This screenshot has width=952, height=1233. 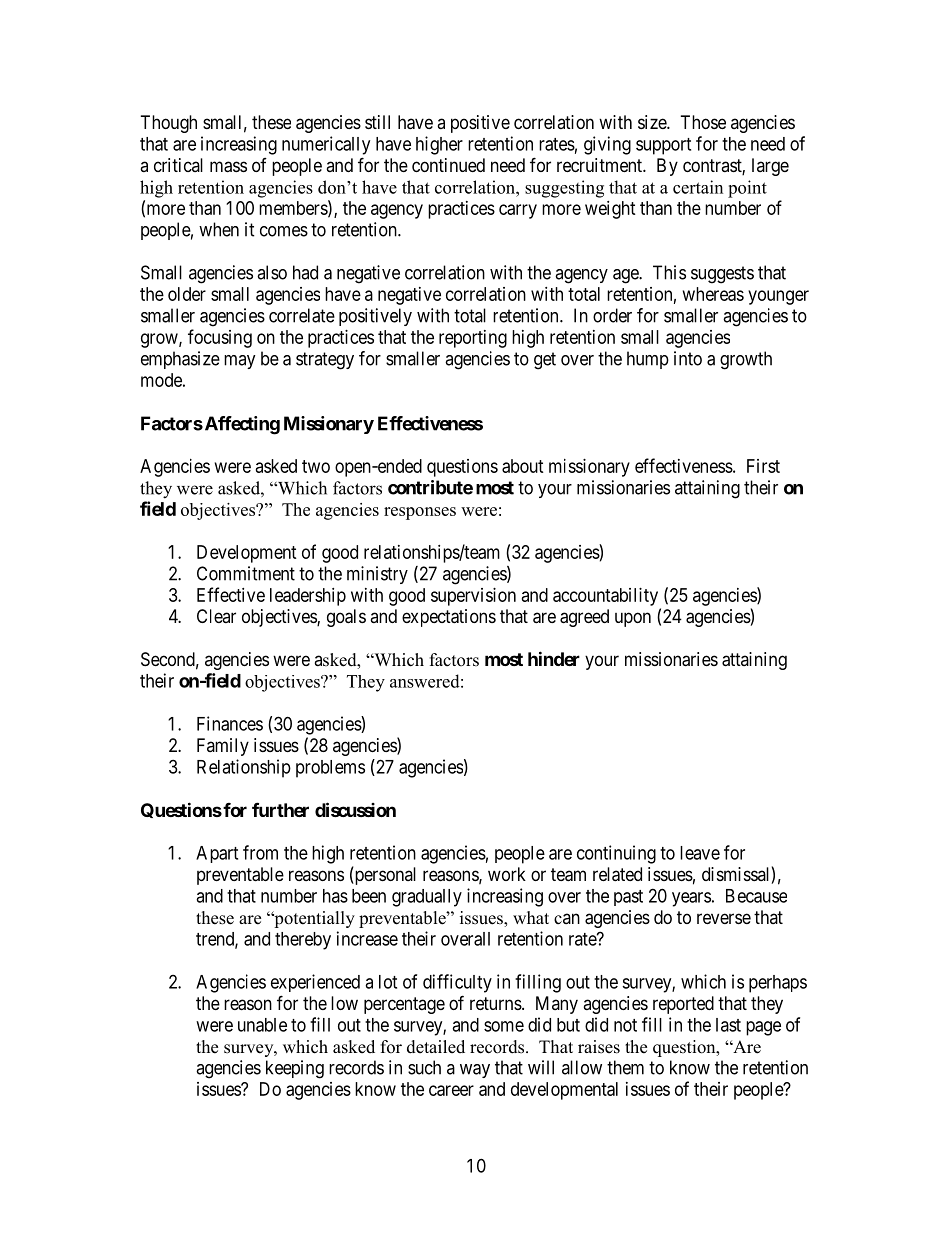 What do you see at coordinates (703, 122) in the screenshot?
I see `Those` at bounding box center [703, 122].
